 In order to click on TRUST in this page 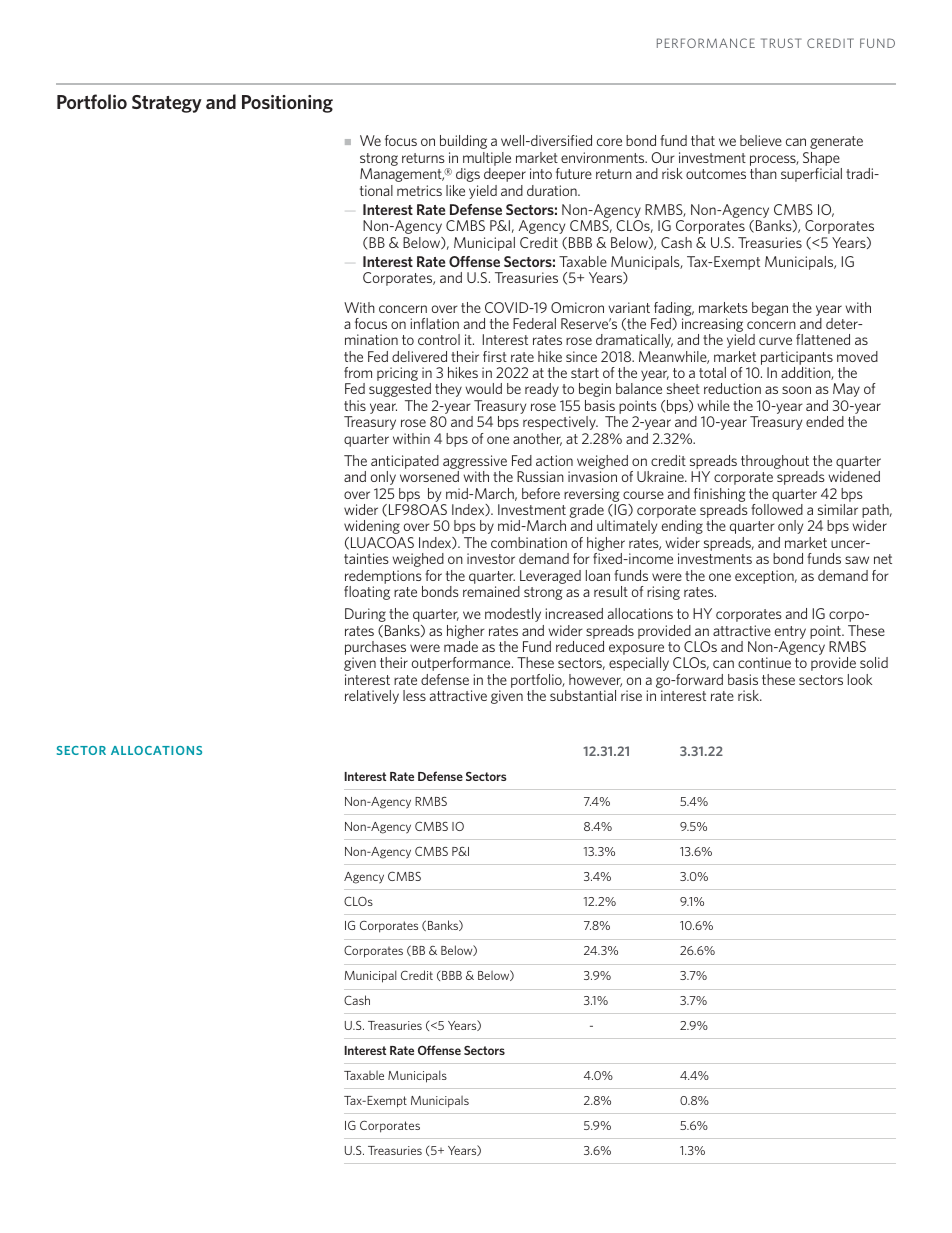, I will do `click(781, 43)`.
